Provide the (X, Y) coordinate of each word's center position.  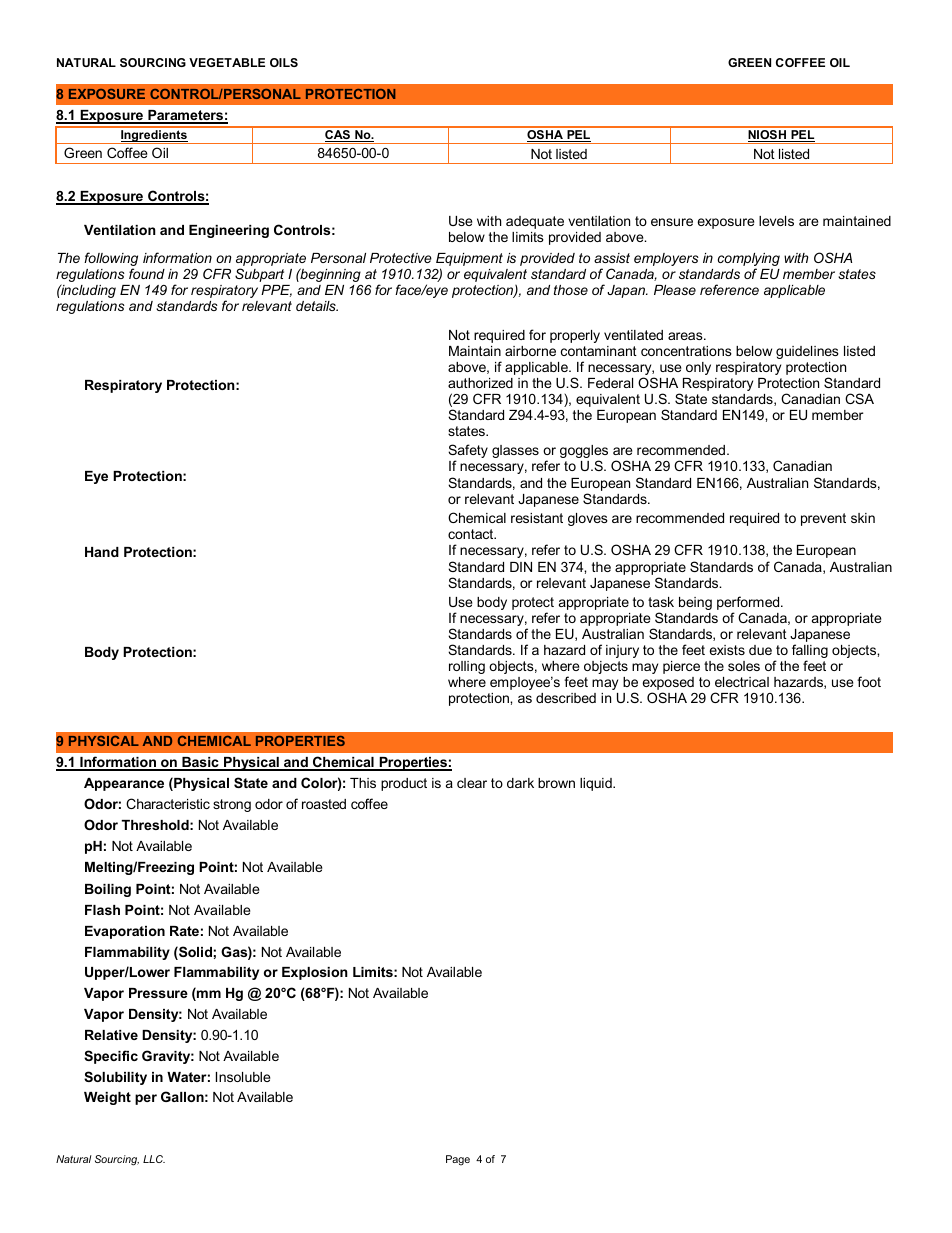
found (147, 273)
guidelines (807, 352)
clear (472, 783)
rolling (467, 667)
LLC (154, 1159)
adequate (535, 222)
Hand (102, 552)
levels (776, 221)
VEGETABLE (227, 62)
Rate (184, 931)
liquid (597, 784)
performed (749, 603)
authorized (480, 383)
